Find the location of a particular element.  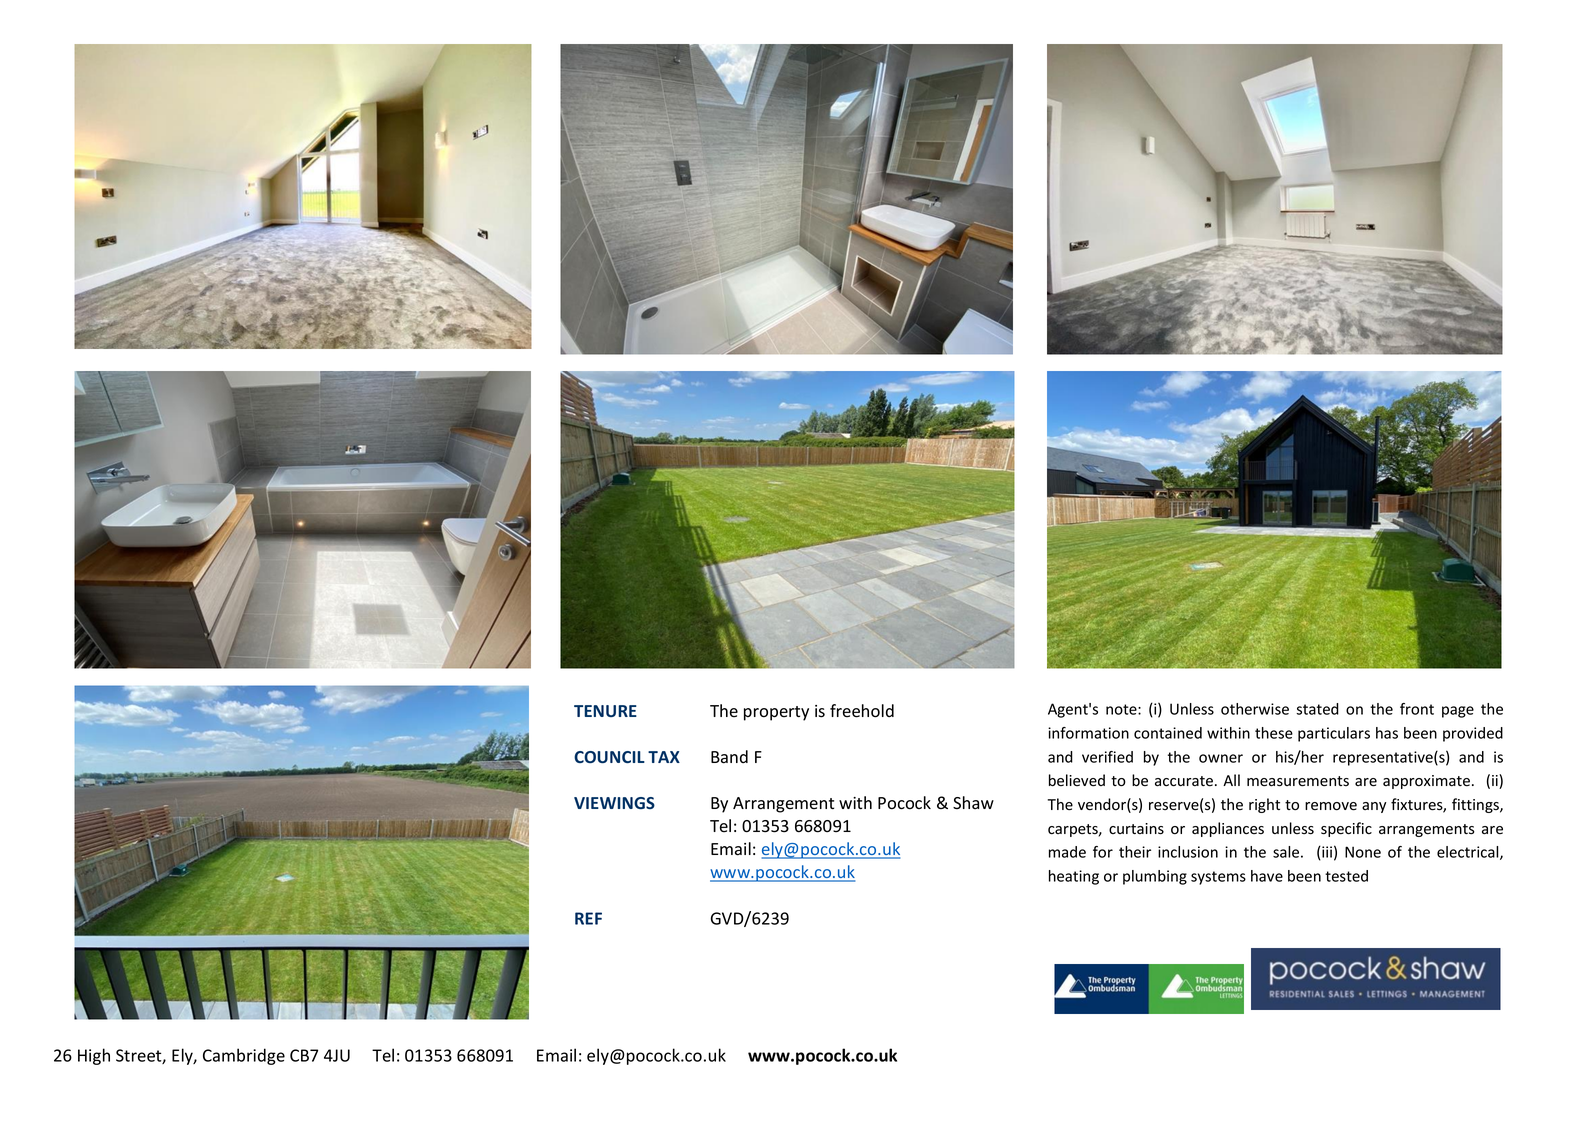

Cambridge is located at coordinates (244, 1056).
